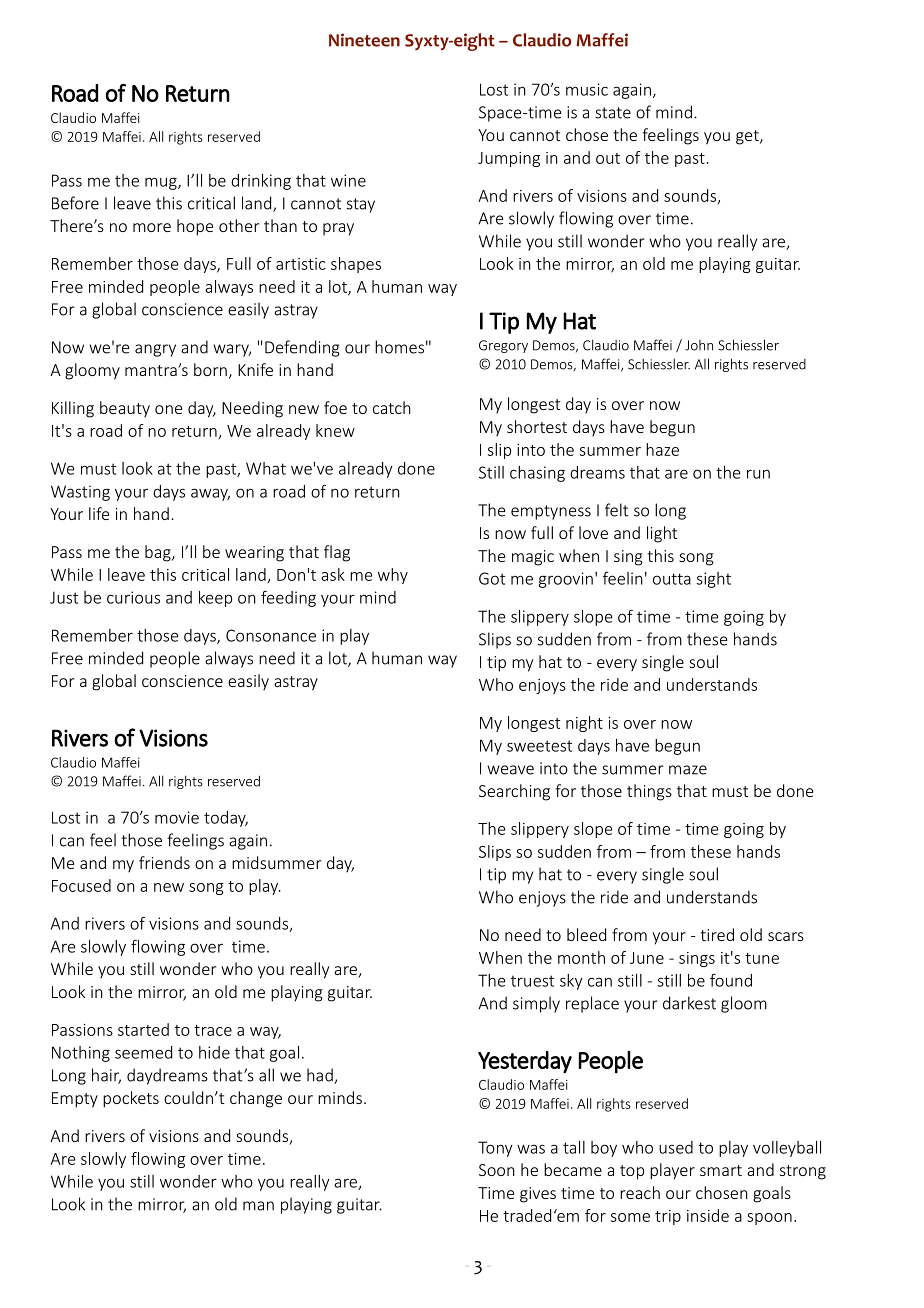 This screenshot has width=924, height=1308. What do you see at coordinates (399, 347) in the screenshot?
I see `homes` at bounding box center [399, 347].
